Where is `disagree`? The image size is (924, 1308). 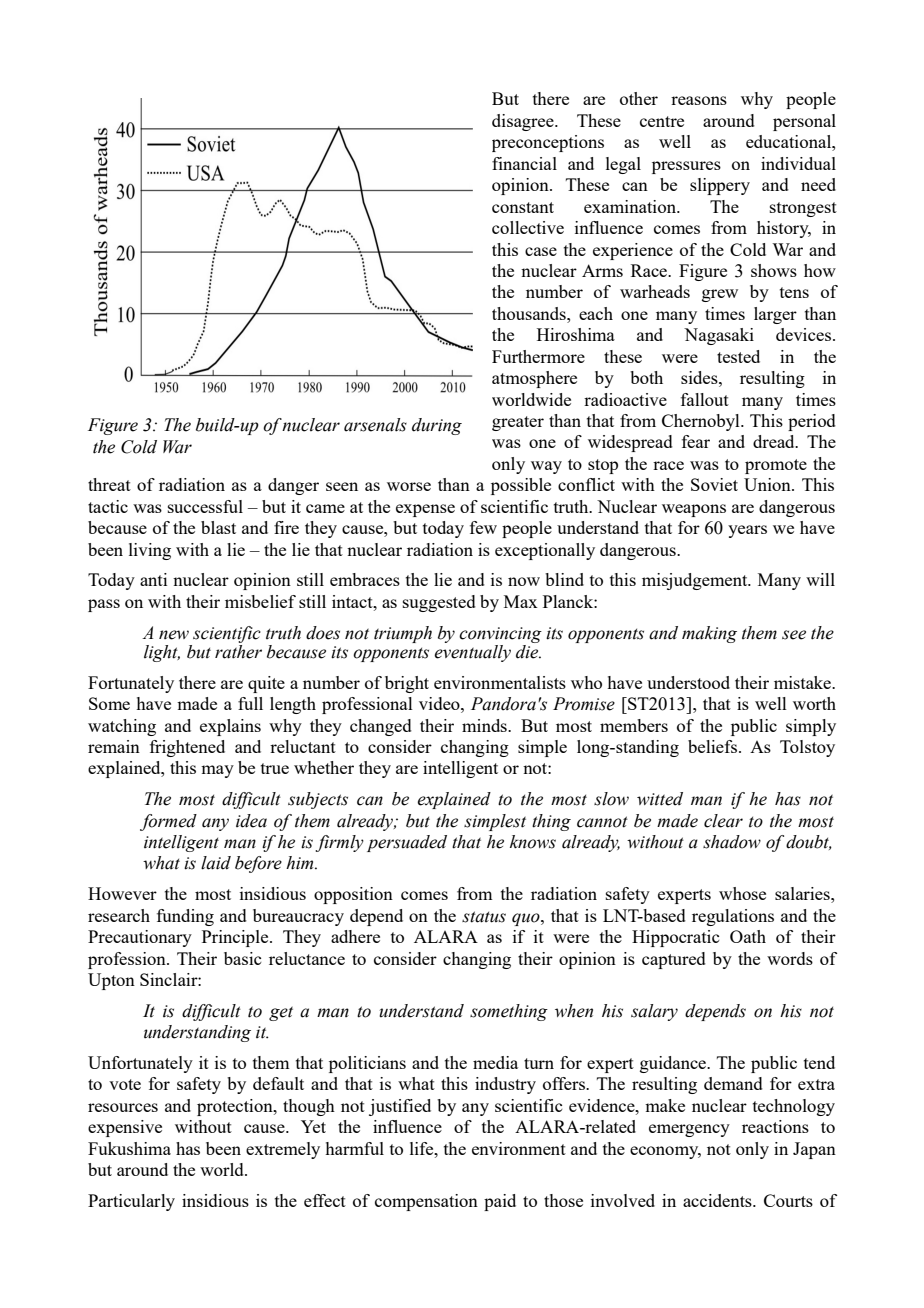
disagree is located at coordinates (524, 122).
